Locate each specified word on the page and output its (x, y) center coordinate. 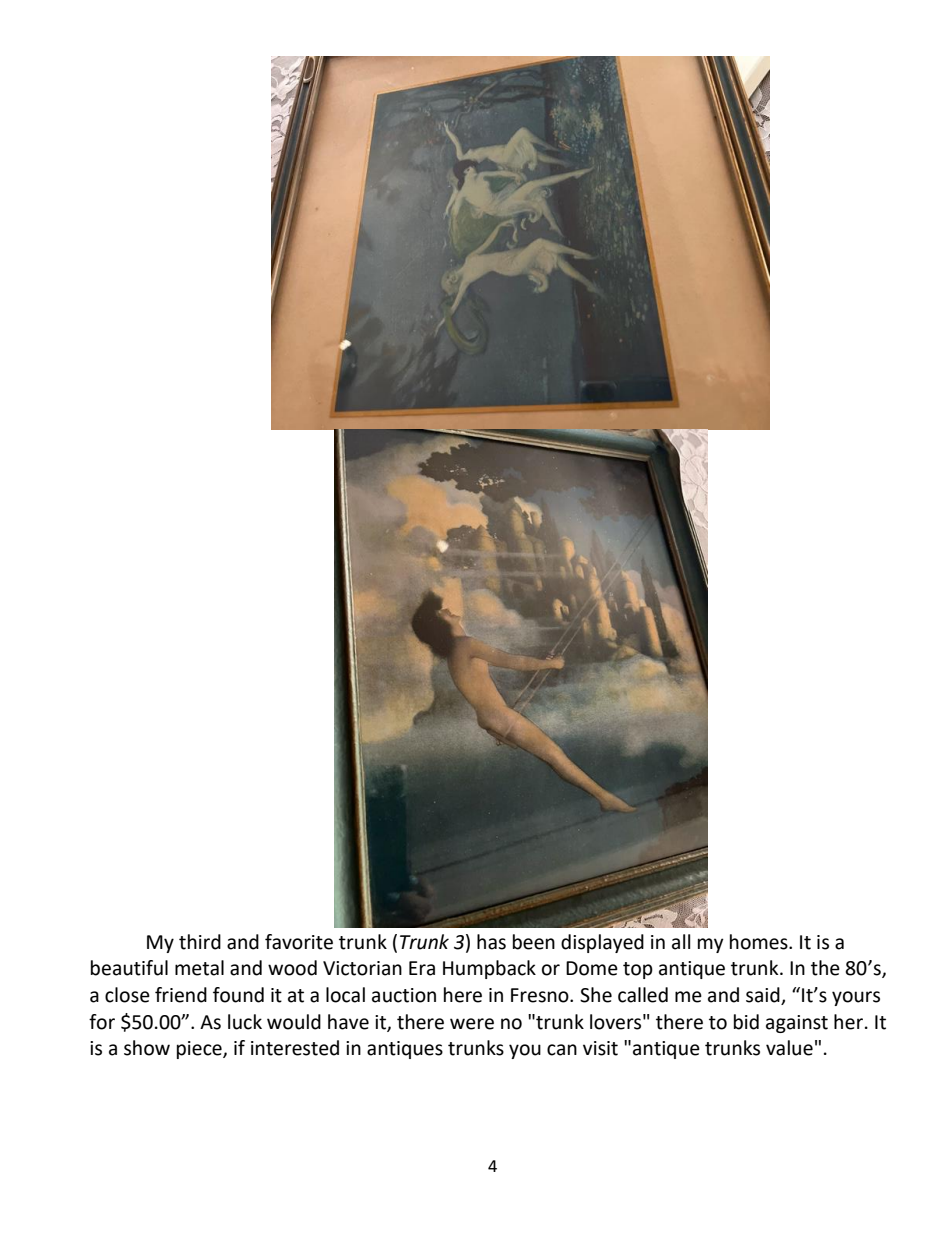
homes (760, 942)
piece (200, 1050)
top (638, 970)
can (562, 1050)
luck (245, 1022)
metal (199, 968)
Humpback (489, 969)
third (200, 942)
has (491, 942)
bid (746, 1022)
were (472, 1024)
